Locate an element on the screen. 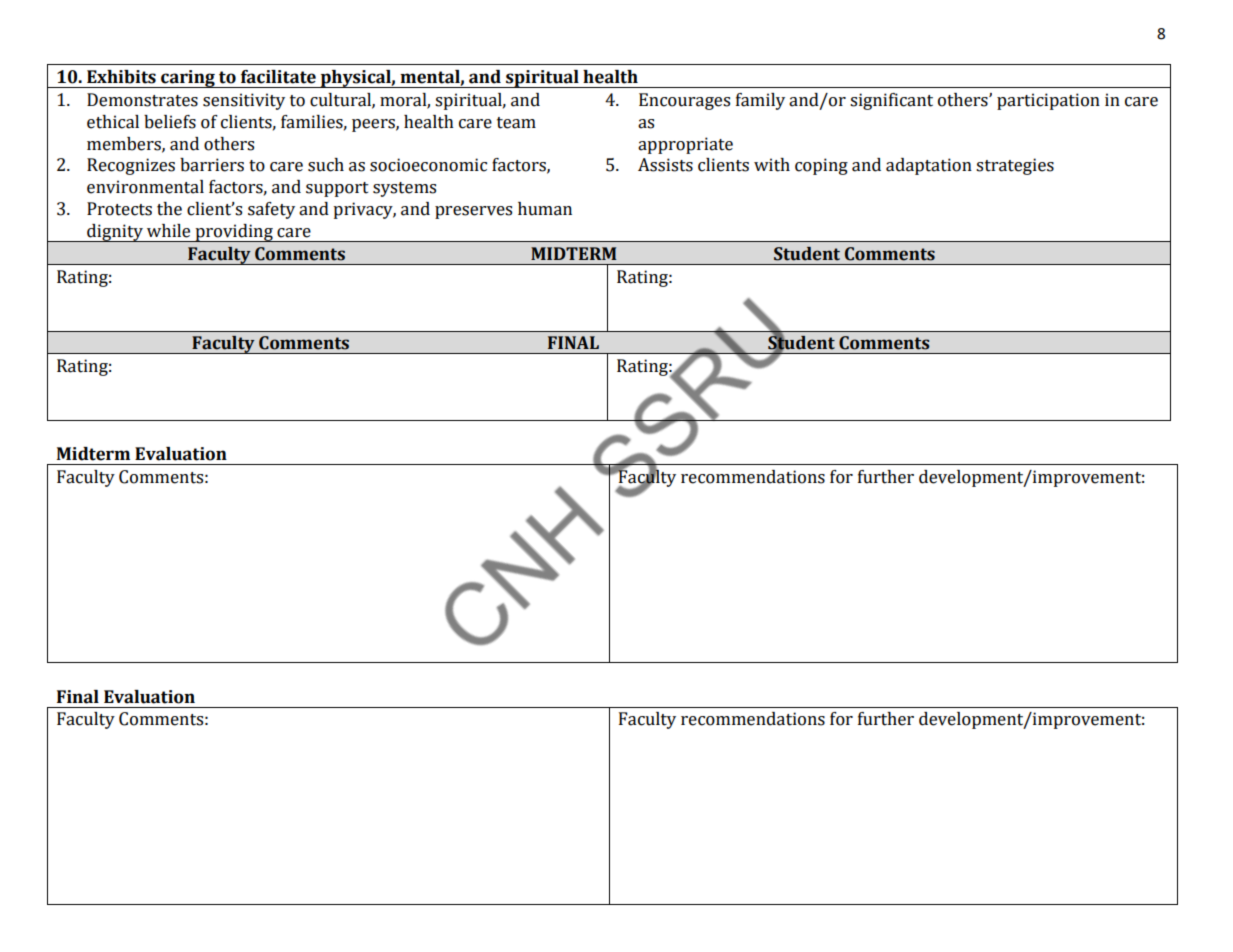 The width and height of the screenshot is (1233, 952). Encourages is located at coordinates (684, 101).
